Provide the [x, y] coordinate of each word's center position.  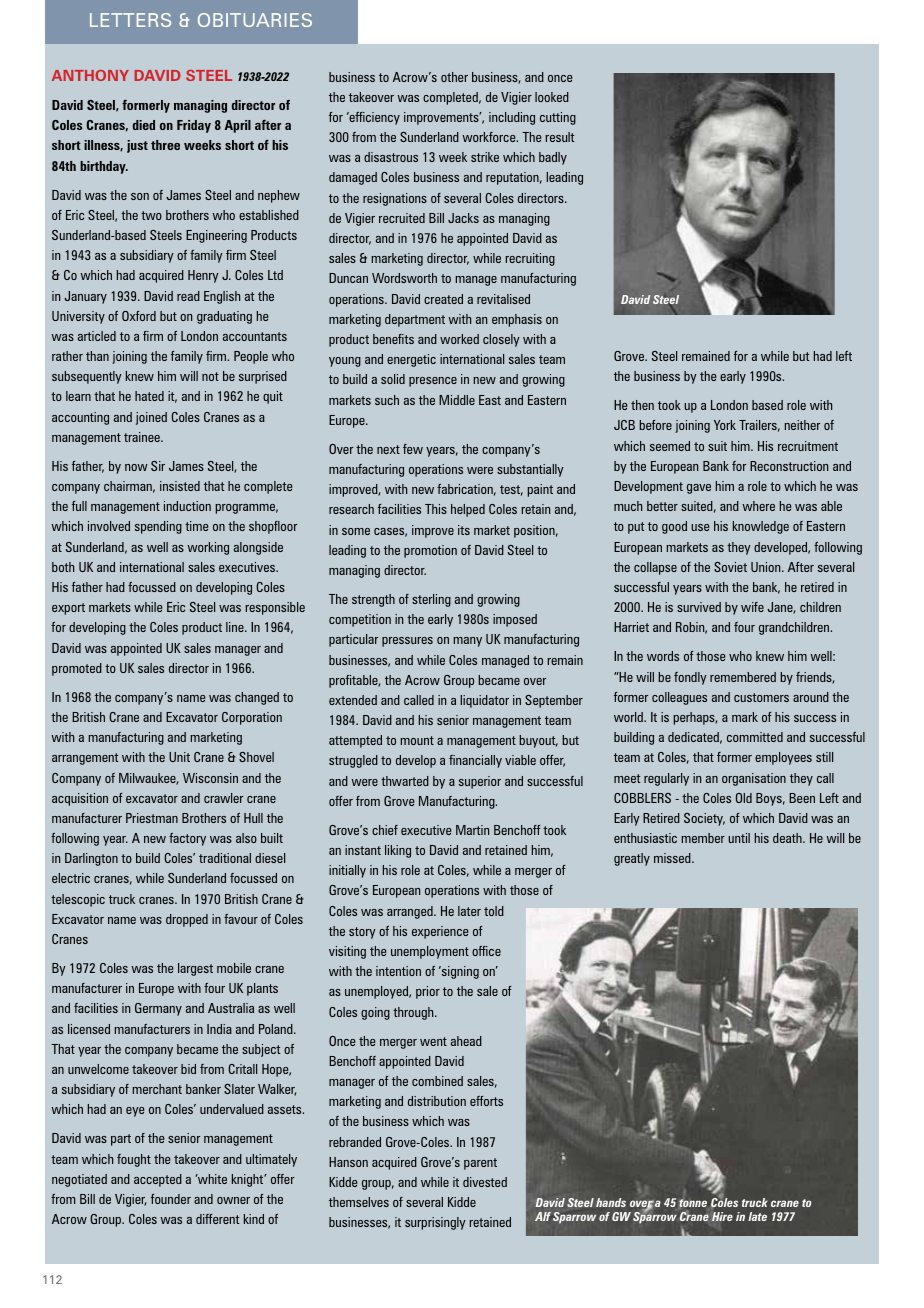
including [512, 118]
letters [130, 20]
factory [187, 839]
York [725, 425]
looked [552, 97]
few [413, 449]
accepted [158, 1180]
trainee [143, 437]
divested [485, 1182]
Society [704, 819]
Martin [472, 830]
